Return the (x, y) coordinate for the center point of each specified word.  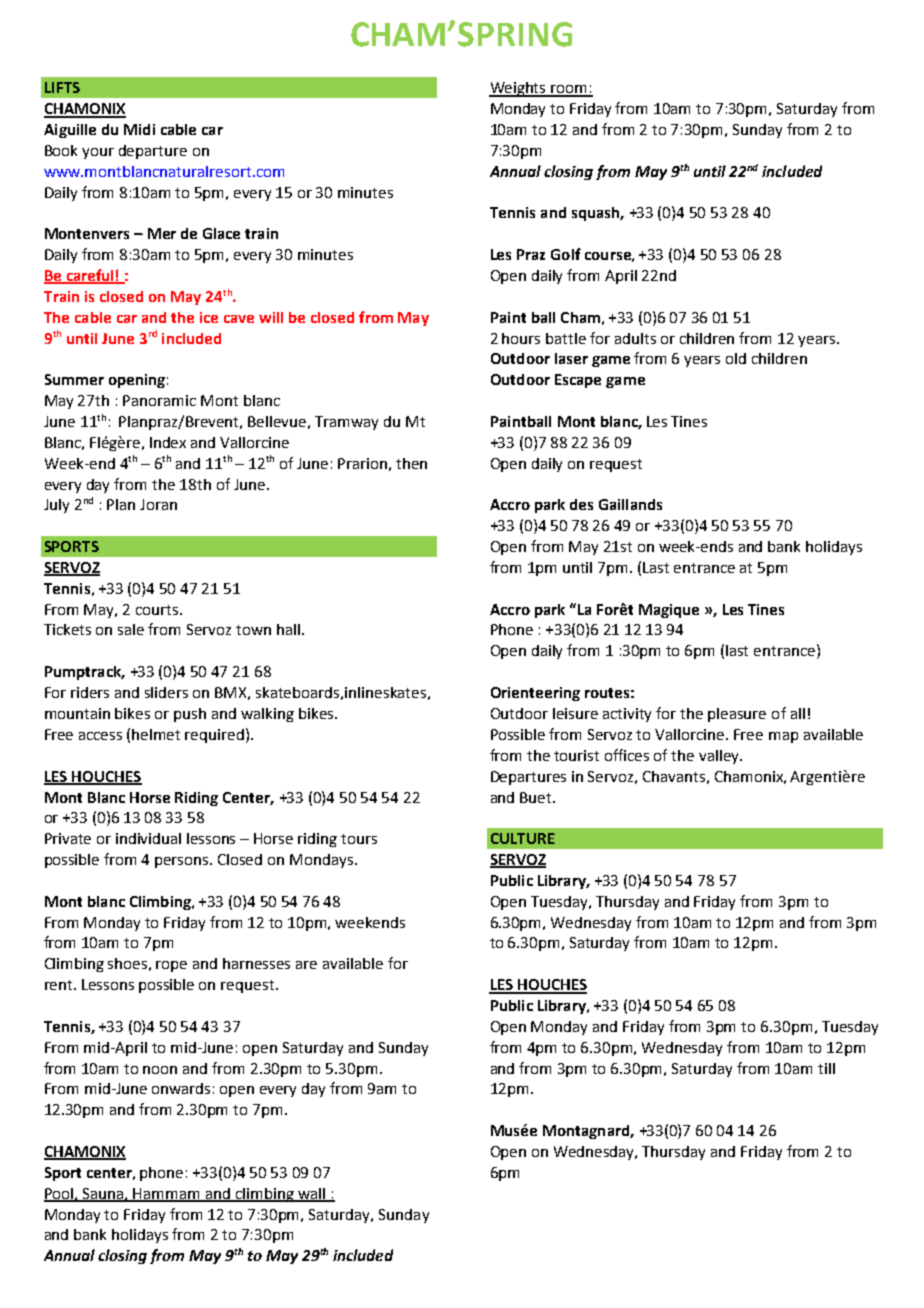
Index (168, 442)
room (570, 90)
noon (160, 1070)
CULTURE (523, 838)
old (736, 358)
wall (311, 1194)
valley (720, 757)
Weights (519, 89)
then (411, 463)
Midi (139, 129)
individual (148, 838)
